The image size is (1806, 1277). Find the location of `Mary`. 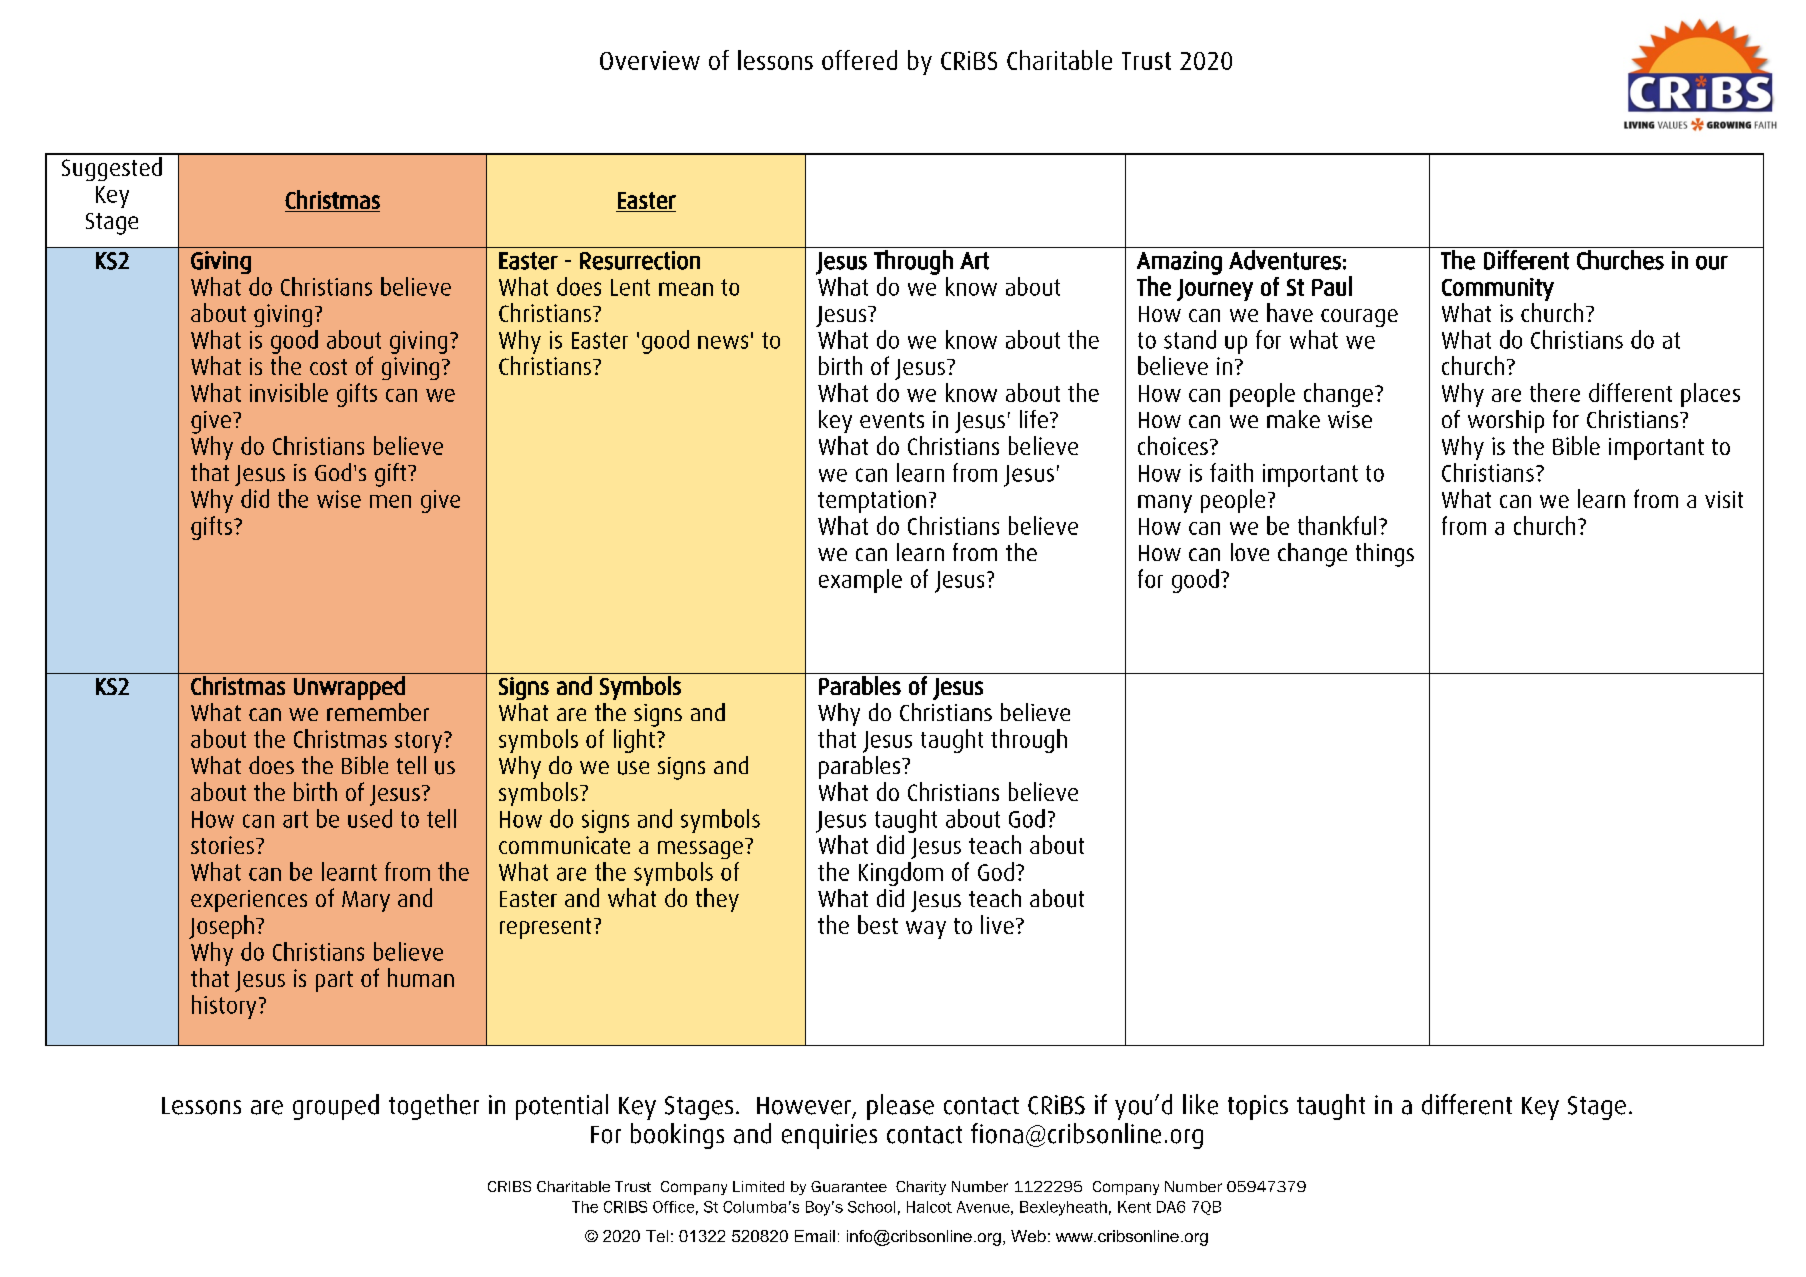

Mary is located at coordinates (366, 901).
